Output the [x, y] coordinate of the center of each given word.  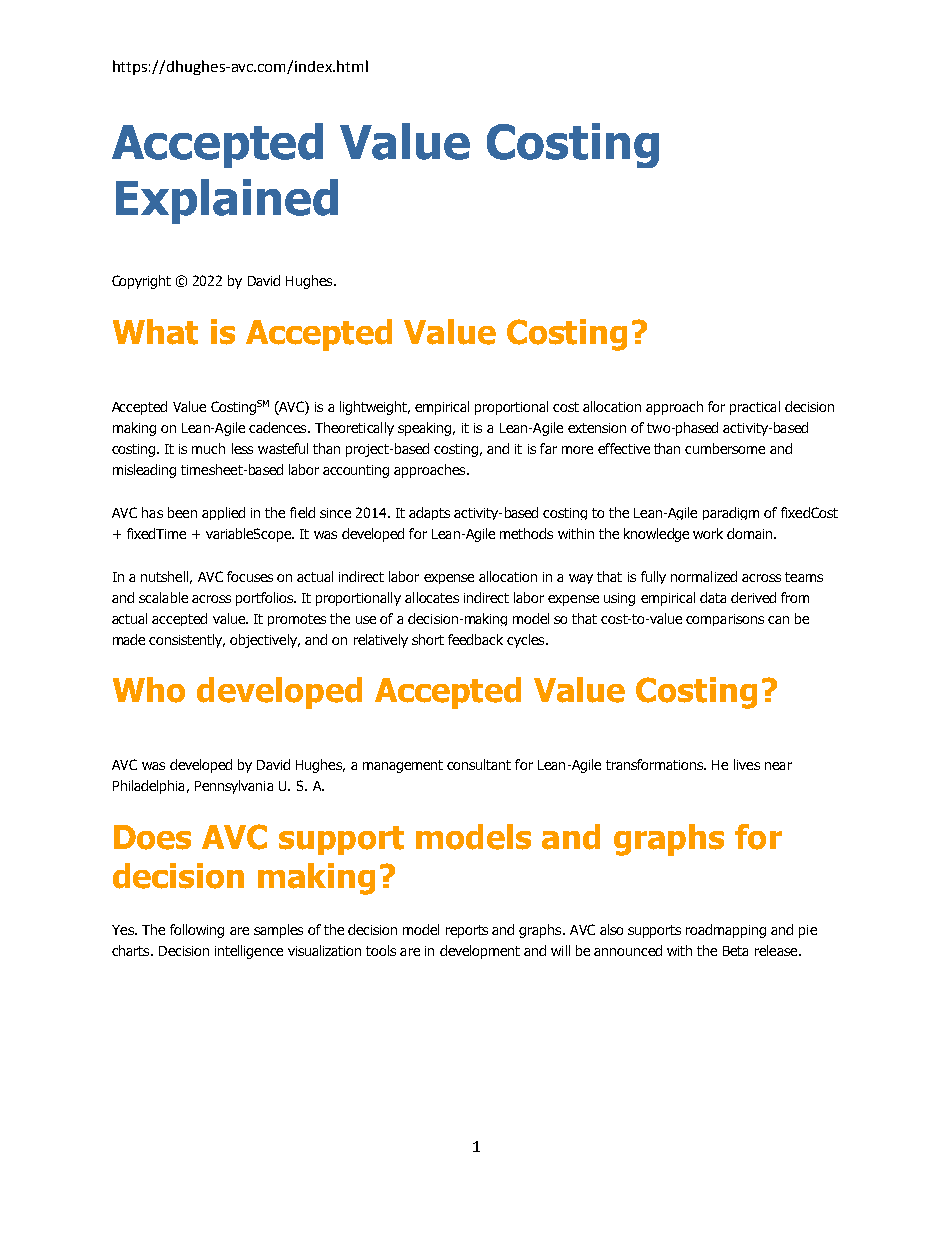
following [197, 931]
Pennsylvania [234, 787]
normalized [704, 576]
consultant [479, 764]
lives [747, 764]
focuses [250, 576]
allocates [432, 597]
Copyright [141, 282]
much [208, 448]
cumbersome [725, 448]
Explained [227, 201]
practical [755, 408]
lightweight [375, 408]
